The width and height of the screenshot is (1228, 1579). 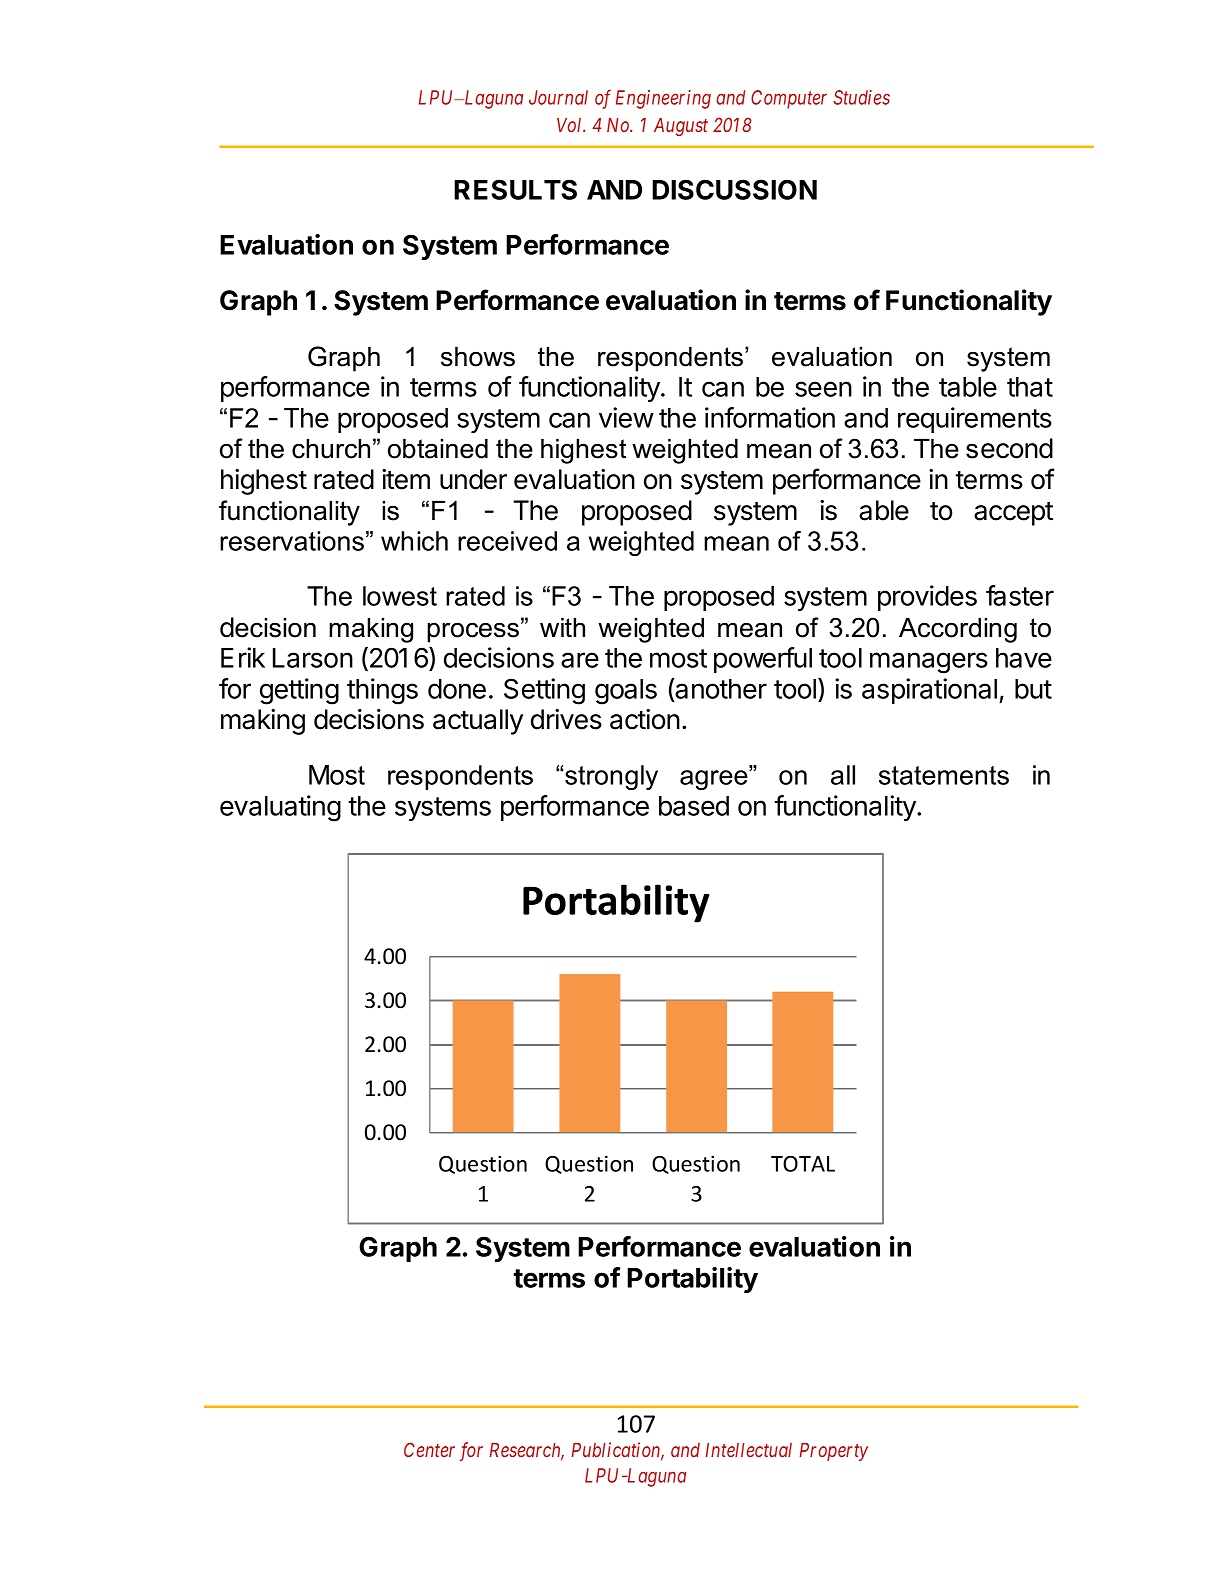 What do you see at coordinates (515, 189) in the screenshot?
I see `RESULTS` at bounding box center [515, 189].
